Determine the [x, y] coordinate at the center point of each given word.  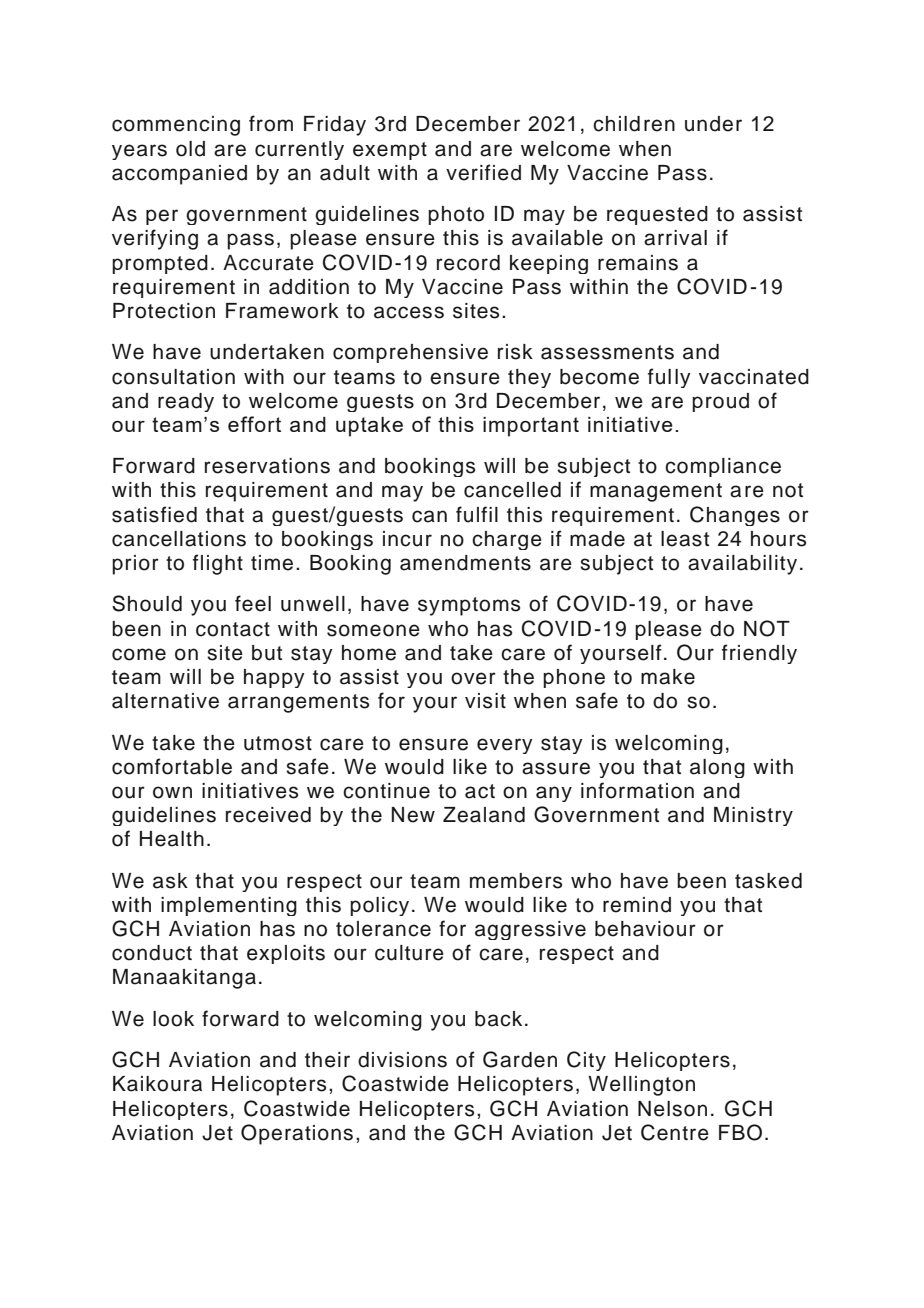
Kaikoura [157, 1084]
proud [720, 402]
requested [657, 215]
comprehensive [410, 353]
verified [483, 172]
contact [233, 629]
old [190, 149]
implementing [229, 906]
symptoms [469, 606]
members [516, 881]
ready [186, 402]
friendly [759, 654]
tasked [768, 881]
